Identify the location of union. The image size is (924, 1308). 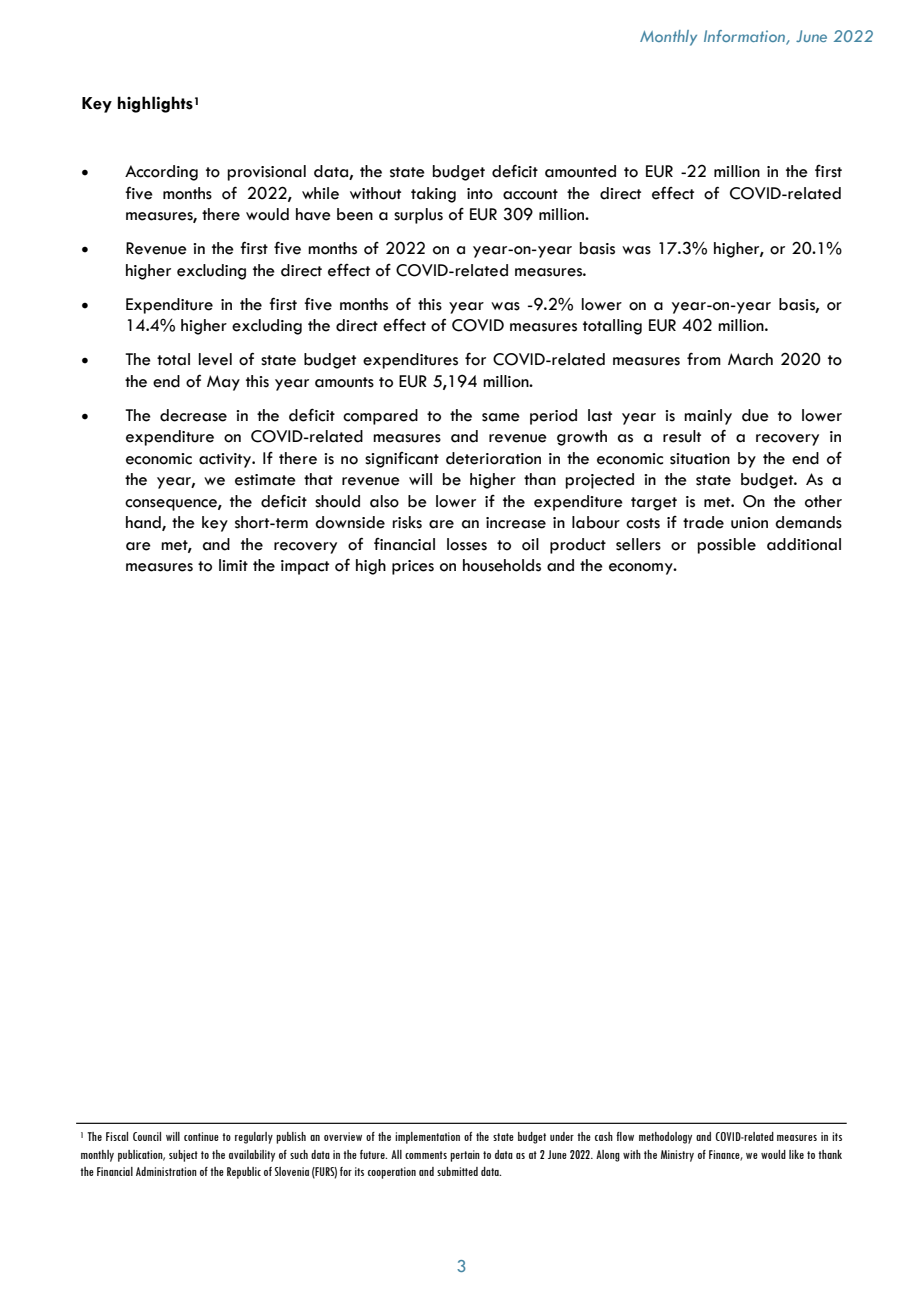
(749, 523).
